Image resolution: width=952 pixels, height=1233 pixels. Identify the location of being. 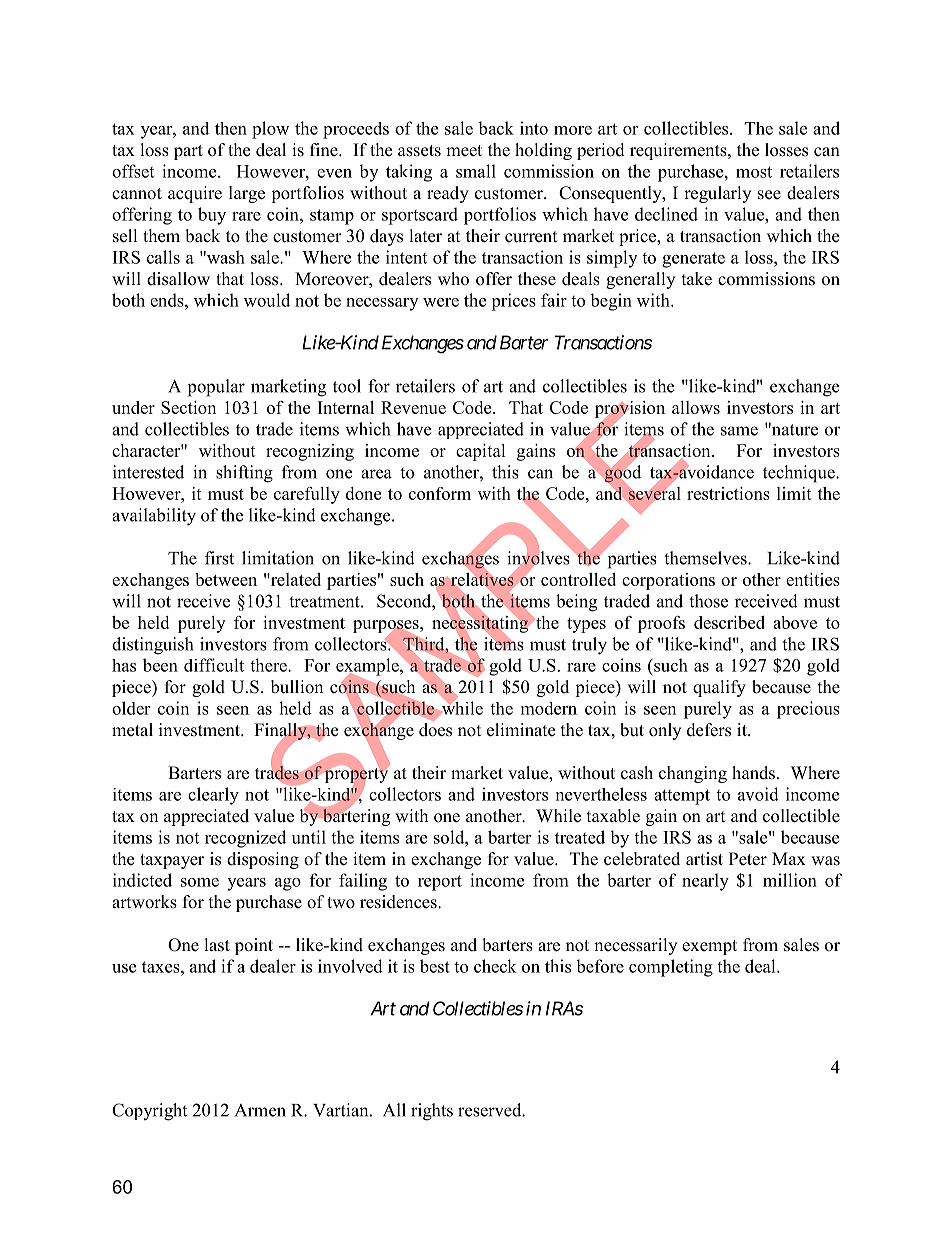
(576, 603).
